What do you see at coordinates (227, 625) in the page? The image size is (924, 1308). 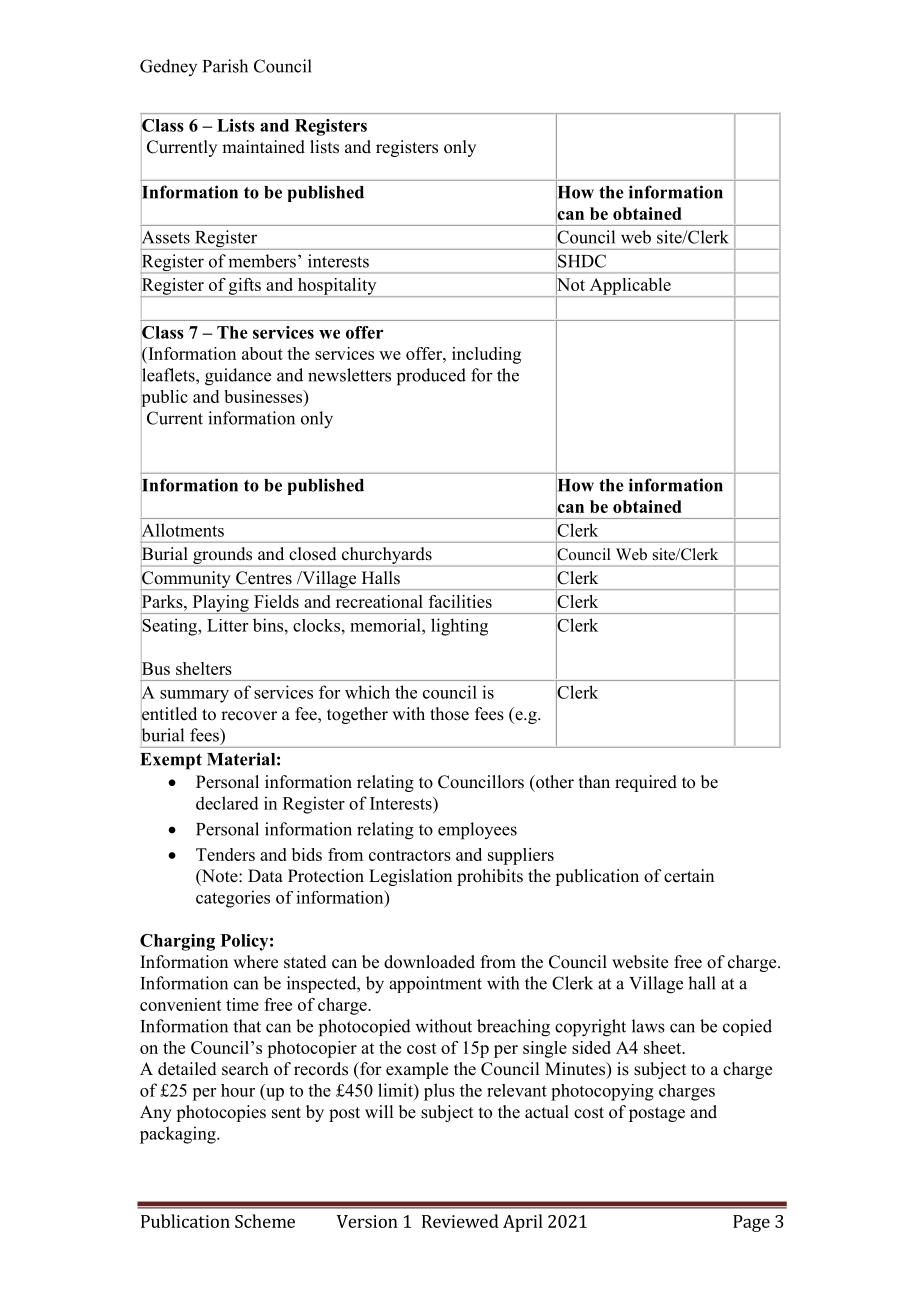 I see `Litter` at bounding box center [227, 625].
